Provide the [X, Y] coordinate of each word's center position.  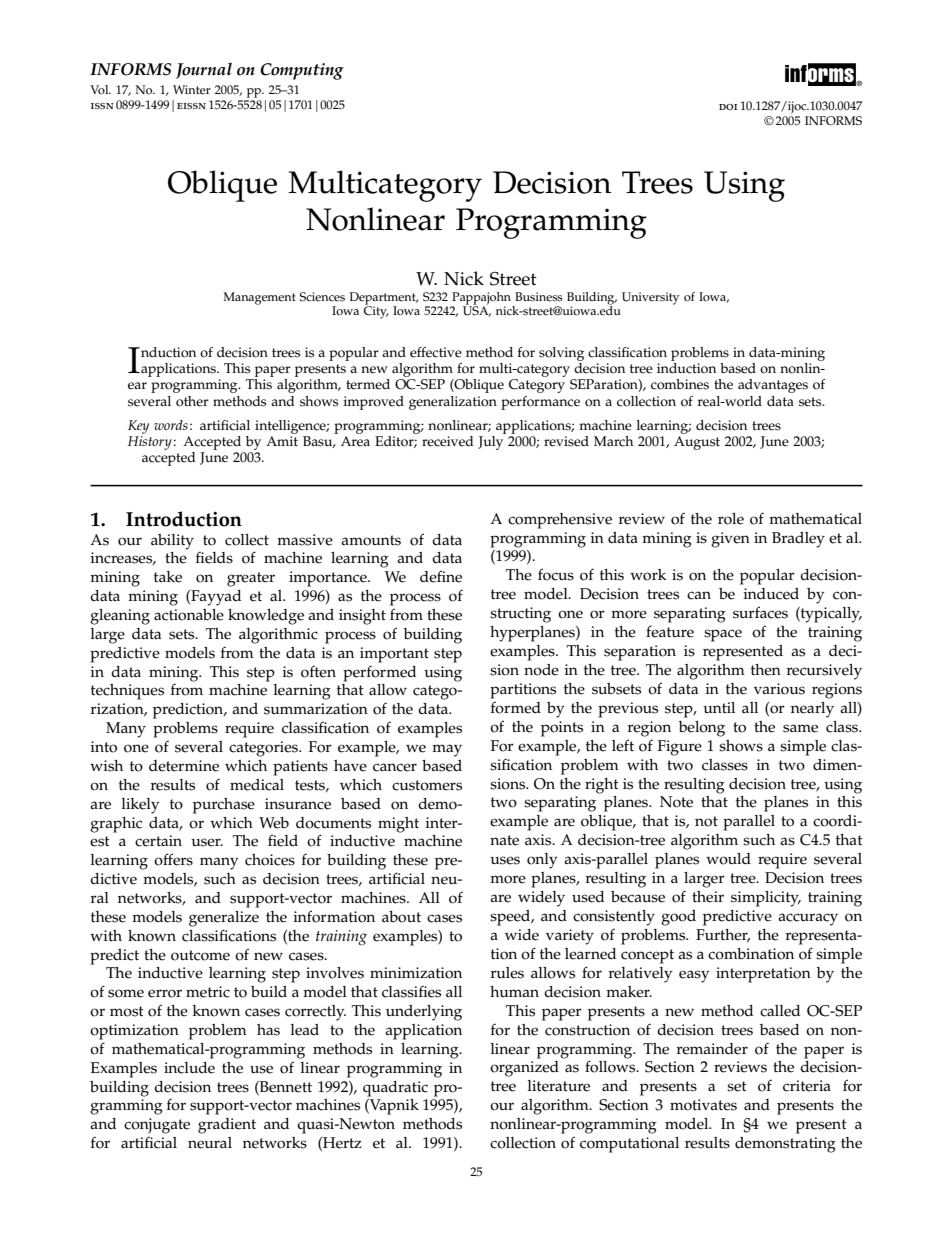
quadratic [395, 1089]
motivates [703, 1105]
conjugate [157, 1126]
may [447, 750]
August [697, 443]
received [447, 441]
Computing [302, 71]
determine [184, 766]
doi [728, 107]
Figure [680, 748]
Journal [204, 70]
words [171, 425]
